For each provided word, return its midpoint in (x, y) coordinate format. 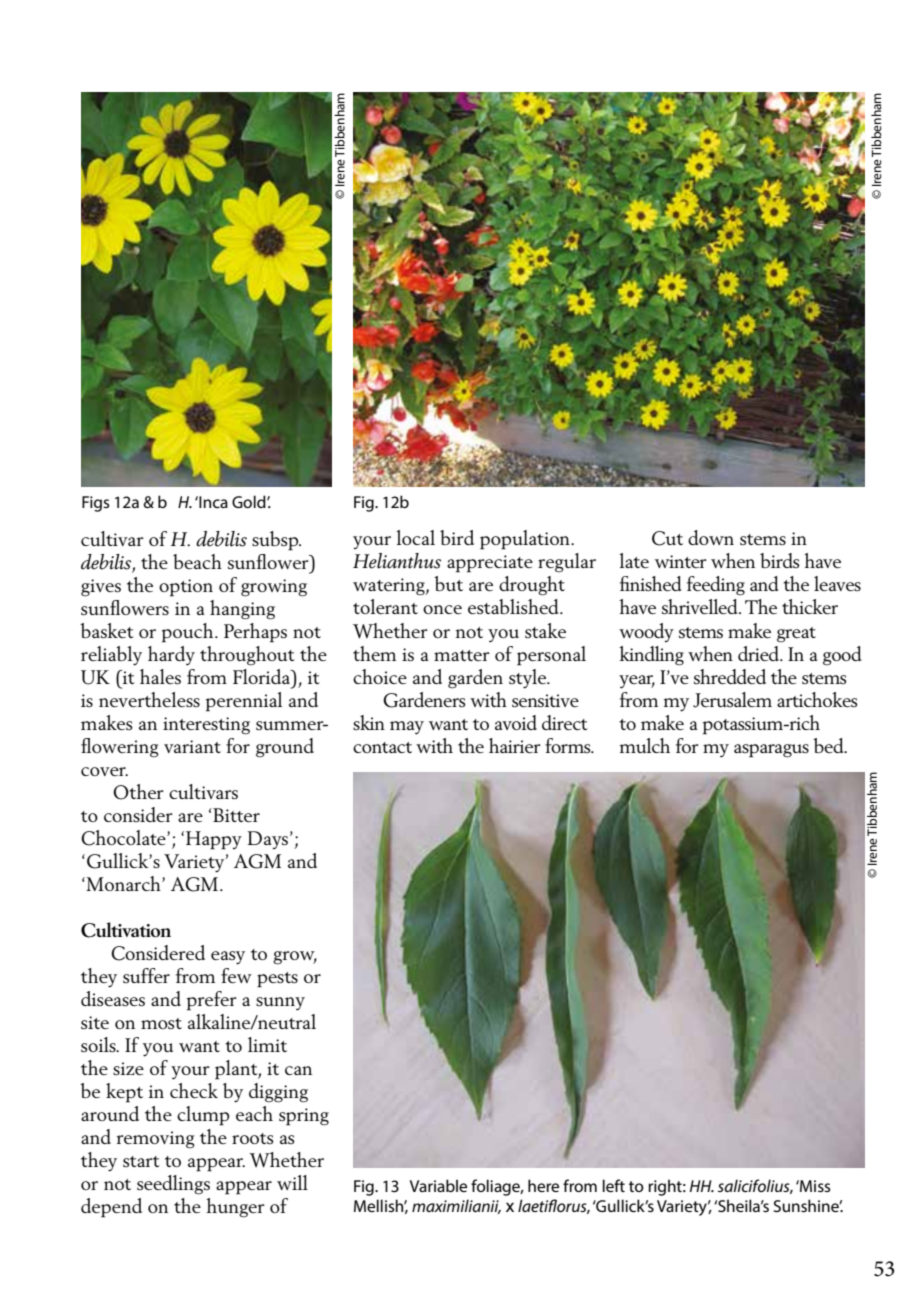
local (415, 537)
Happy (214, 840)
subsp (276, 541)
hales (160, 676)
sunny (280, 1003)
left (614, 1185)
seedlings (173, 1185)
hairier (515, 745)
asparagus (771, 751)
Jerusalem (732, 700)
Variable (438, 1185)
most (161, 1023)
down (711, 537)
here (543, 1185)
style (529, 679)
